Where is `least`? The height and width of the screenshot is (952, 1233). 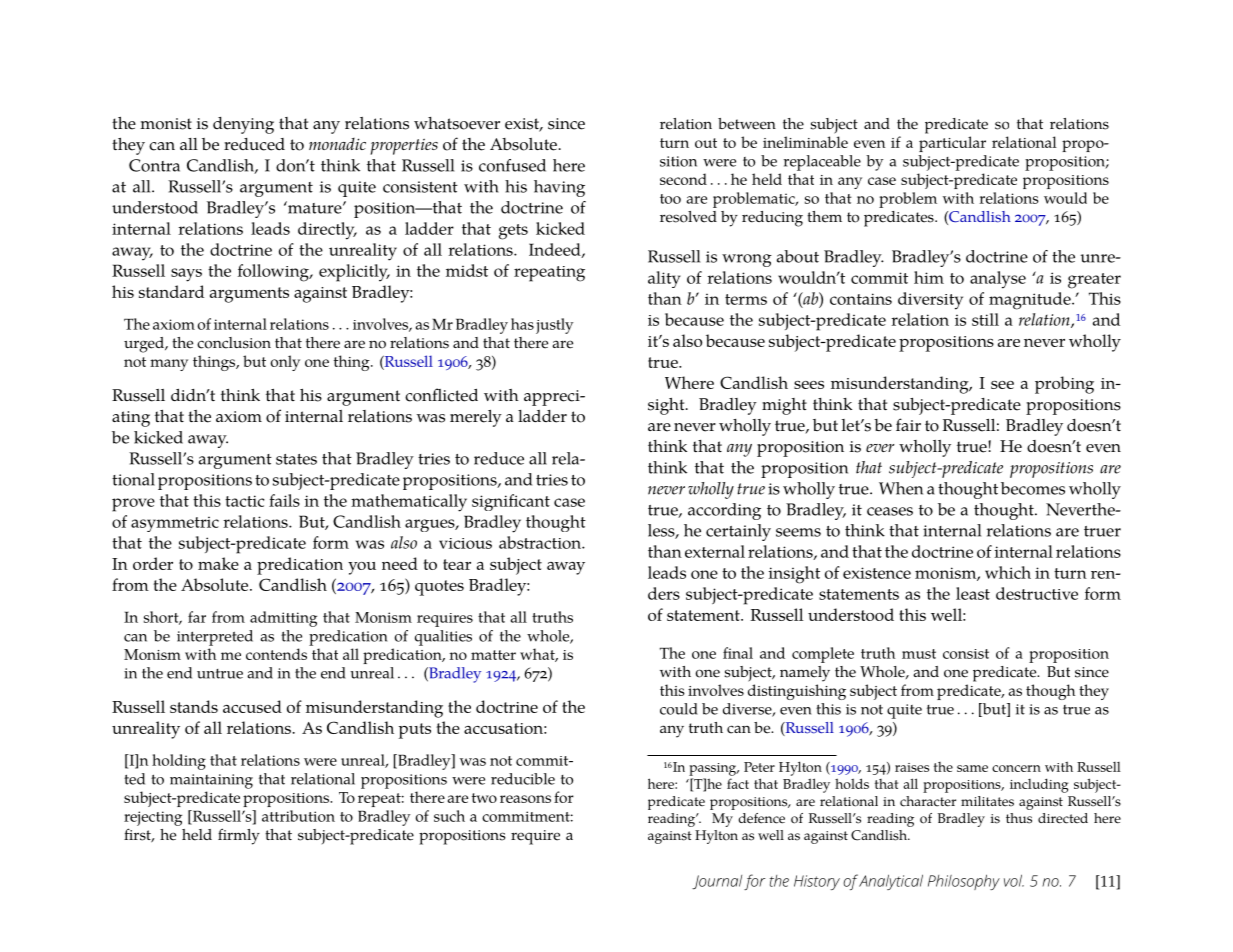
least is located at coordinates (973, 593).
